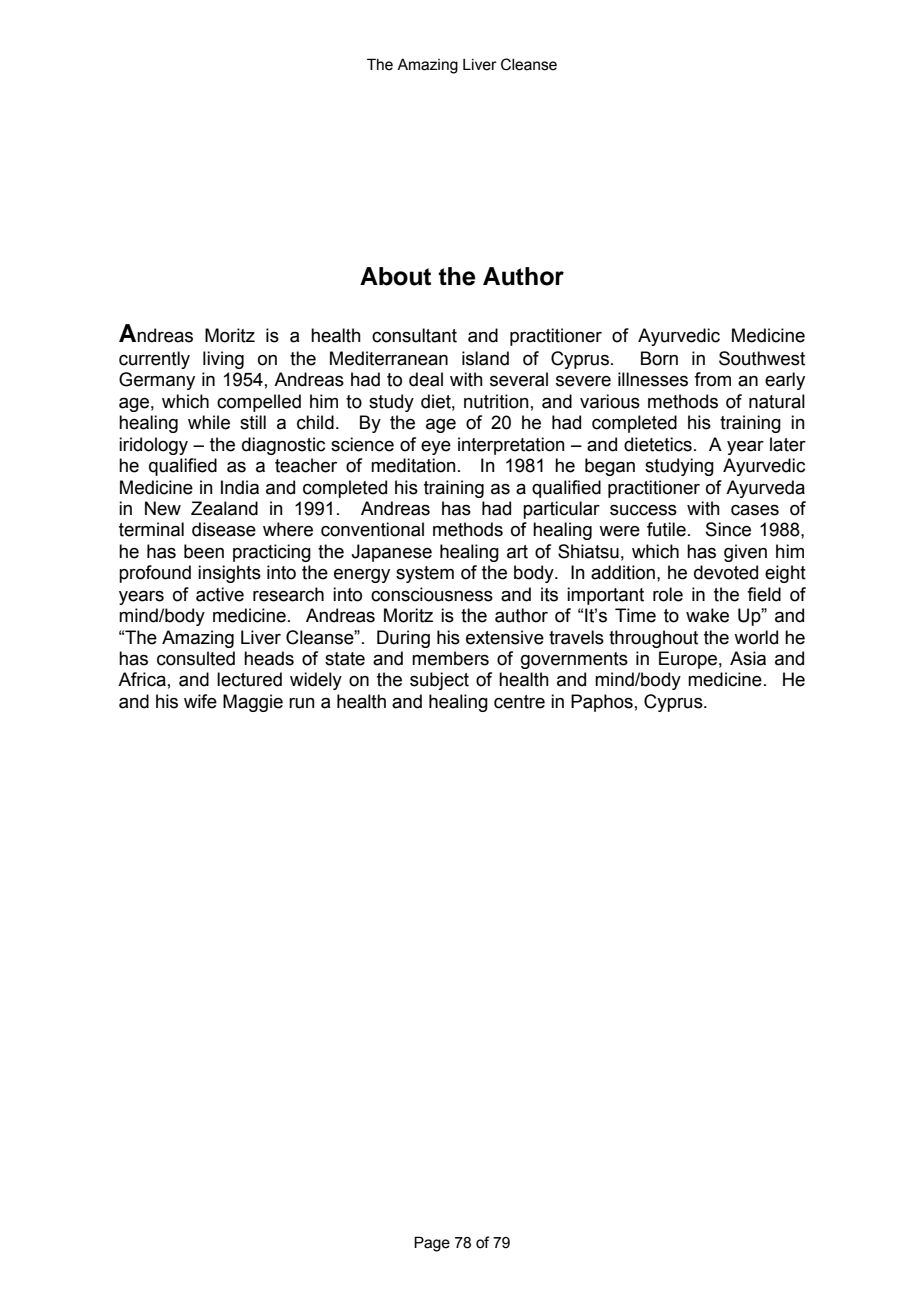 This screenshot has height=1308, width=924. Describe the element at coordinates (200, 701) in the screenshot. I see `wife` at that location.
